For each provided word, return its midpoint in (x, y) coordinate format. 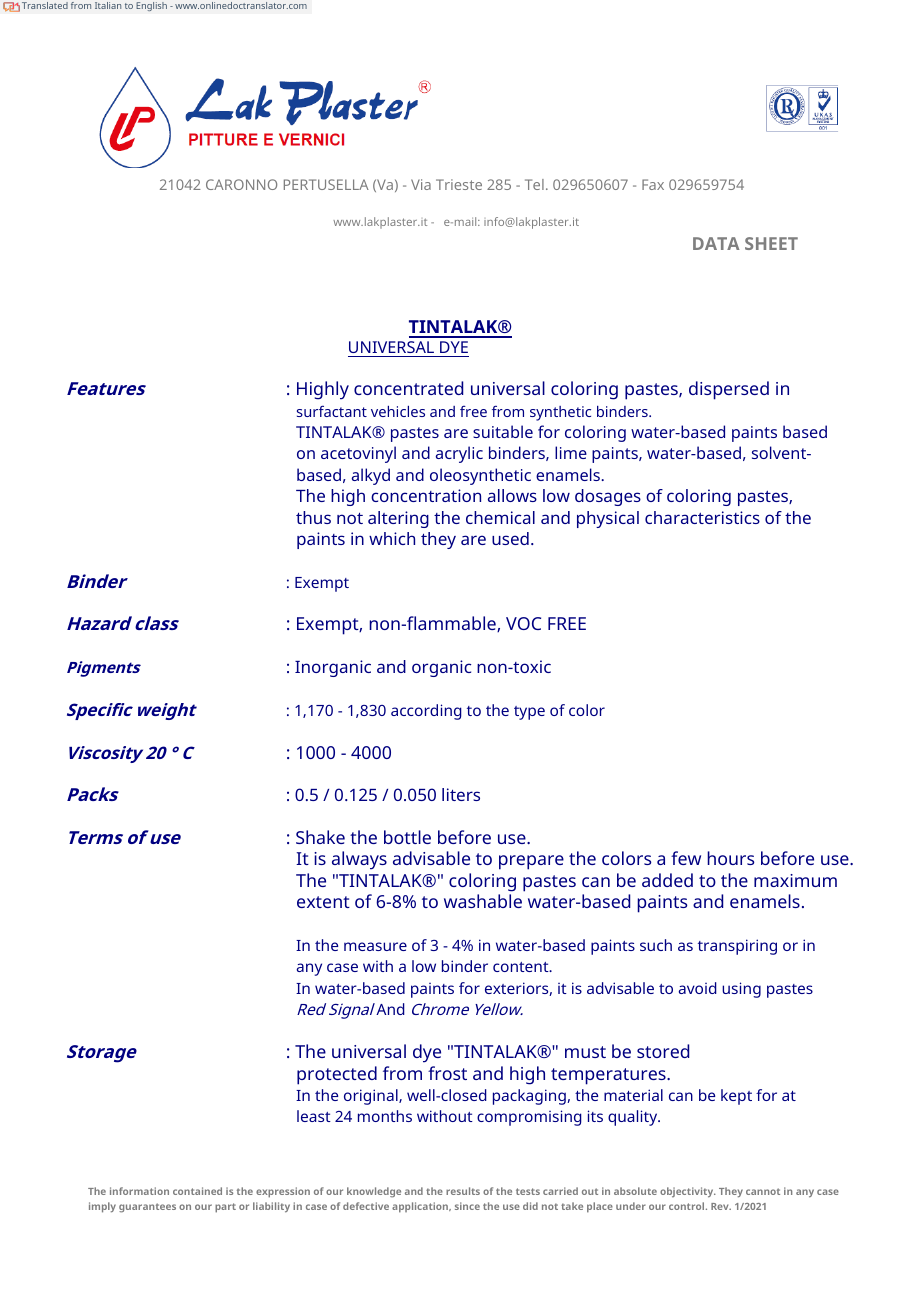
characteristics (702, 517)
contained (197, 1191)
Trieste (459, 184)
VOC (523, 623)
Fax (653, 184)
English (151, 6)
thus (313, 517)
